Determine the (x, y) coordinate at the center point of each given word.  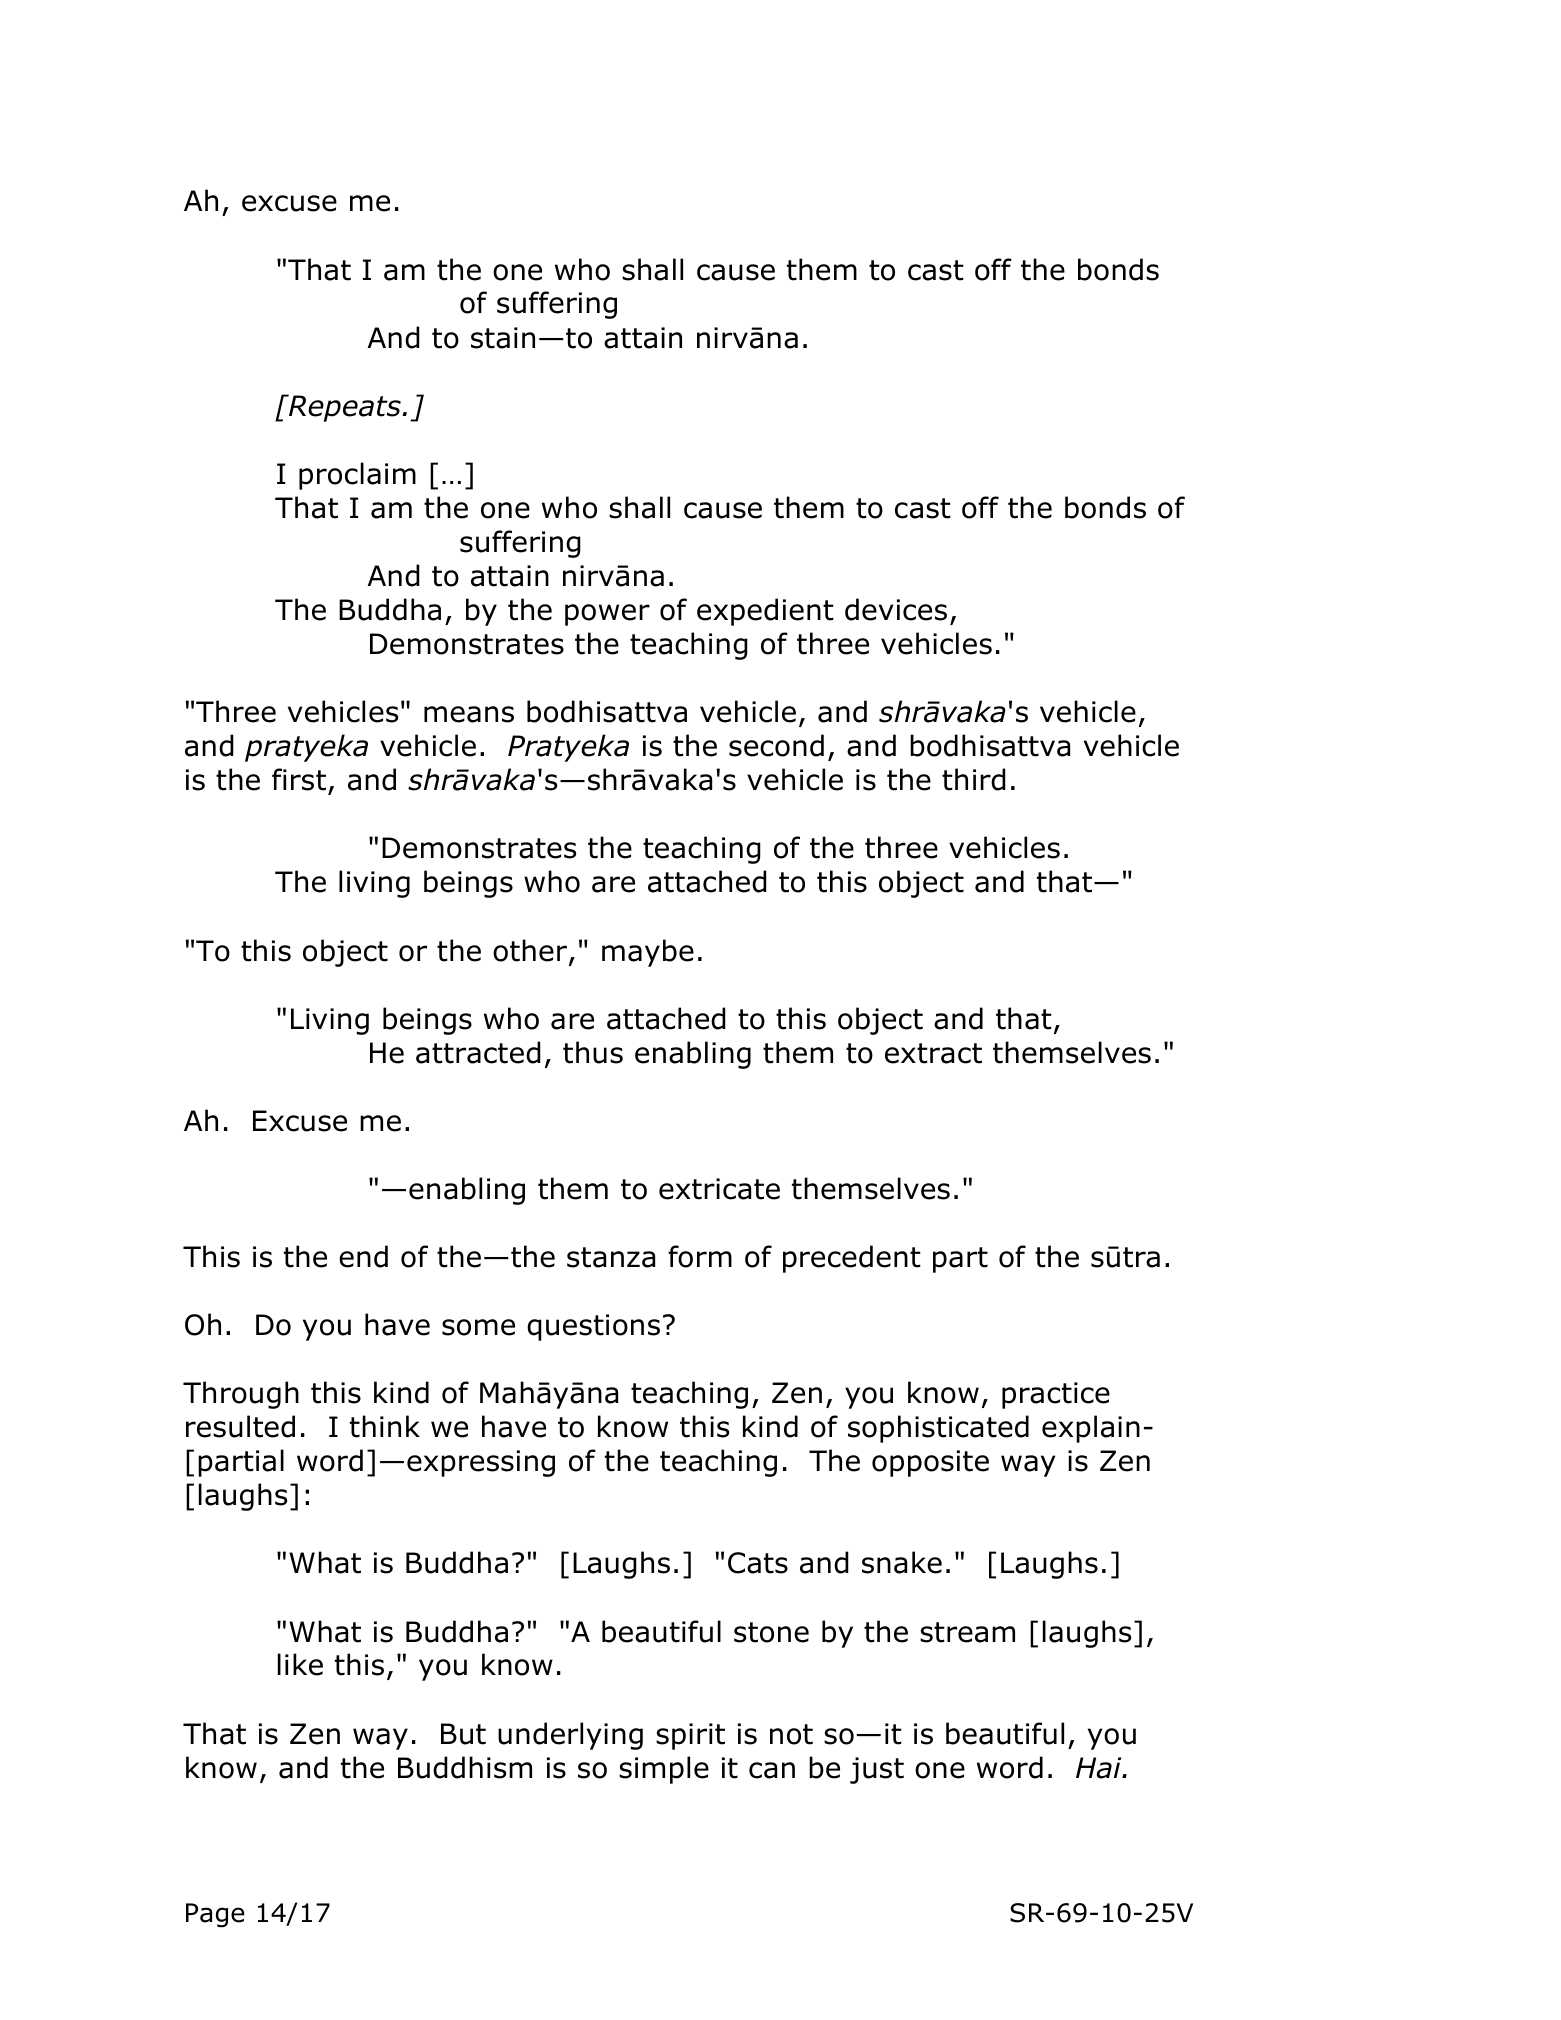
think (385, 1426)
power (607, 615)
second (776, 745)
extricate (719, 1189)
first (299, 779)
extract (933, 1053)
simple (664, 1770)
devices (896, 609)
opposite (930, 1463)
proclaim (357, 476)
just (877, 1770)
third (974, 779)
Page (215, 1915)
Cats (758, 1563)
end (363, 1256)
